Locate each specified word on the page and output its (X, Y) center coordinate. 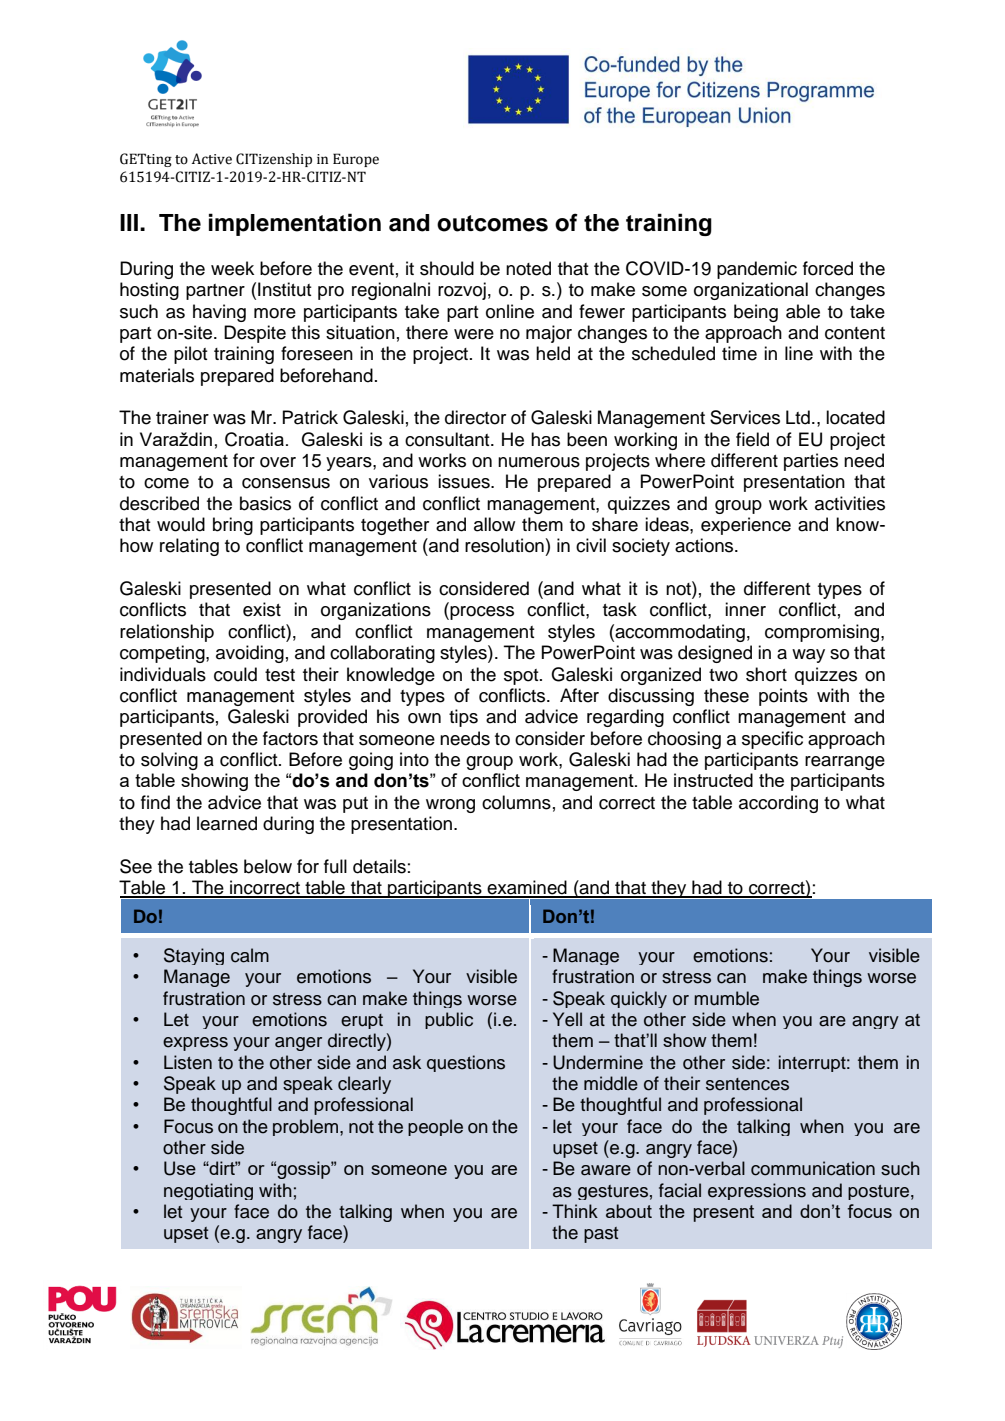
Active (212, 159)
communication (813, 1168)
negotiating (208, 1191)
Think (575, 1211)
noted (528, 268)
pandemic (757, 270)
